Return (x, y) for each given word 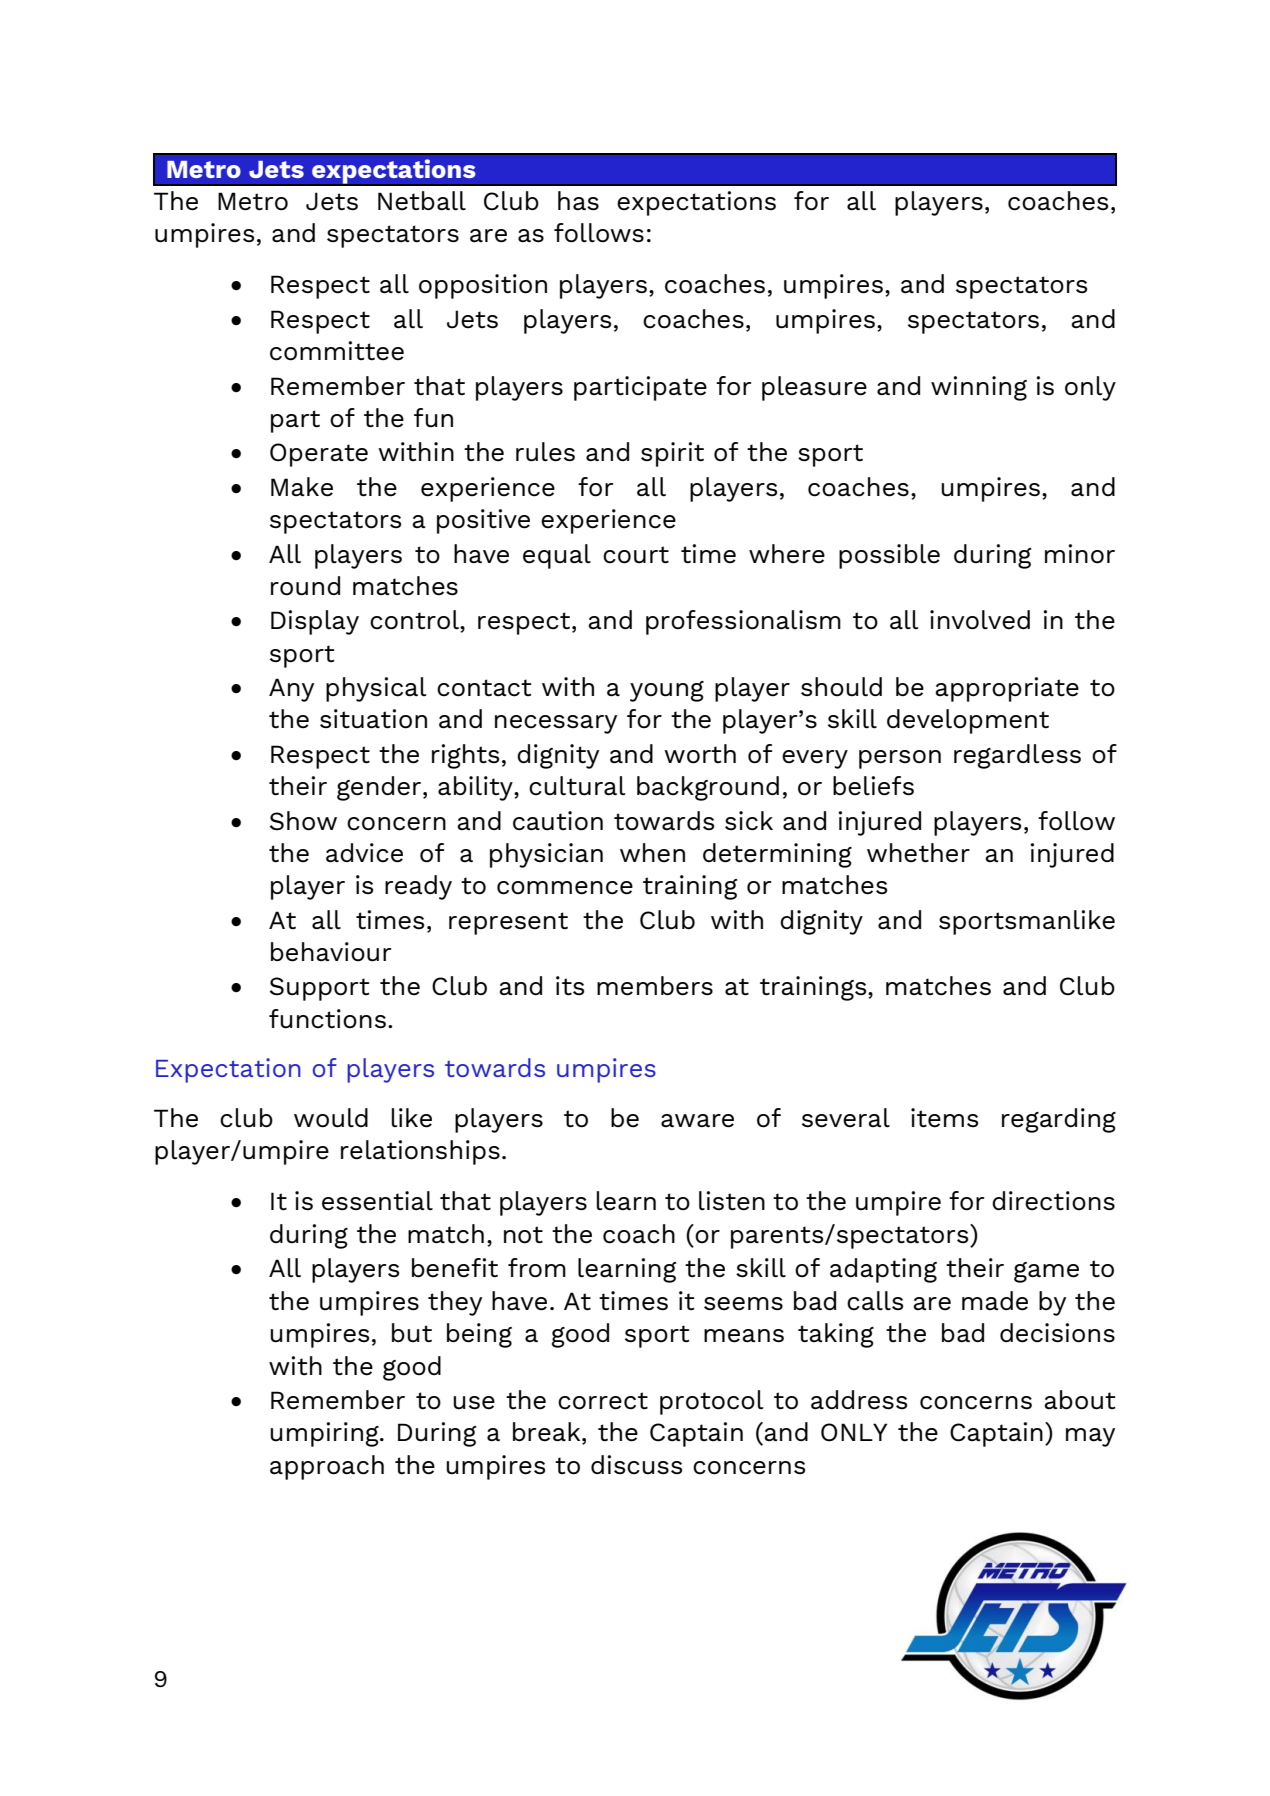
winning (979, 388)
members (655, 986)
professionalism (743, 622)
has (578, 201)
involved (980, 620)
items (944, 1118)
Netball (422, 201)
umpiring (325, 1434)
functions (327, 1019)
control (415, 621)
